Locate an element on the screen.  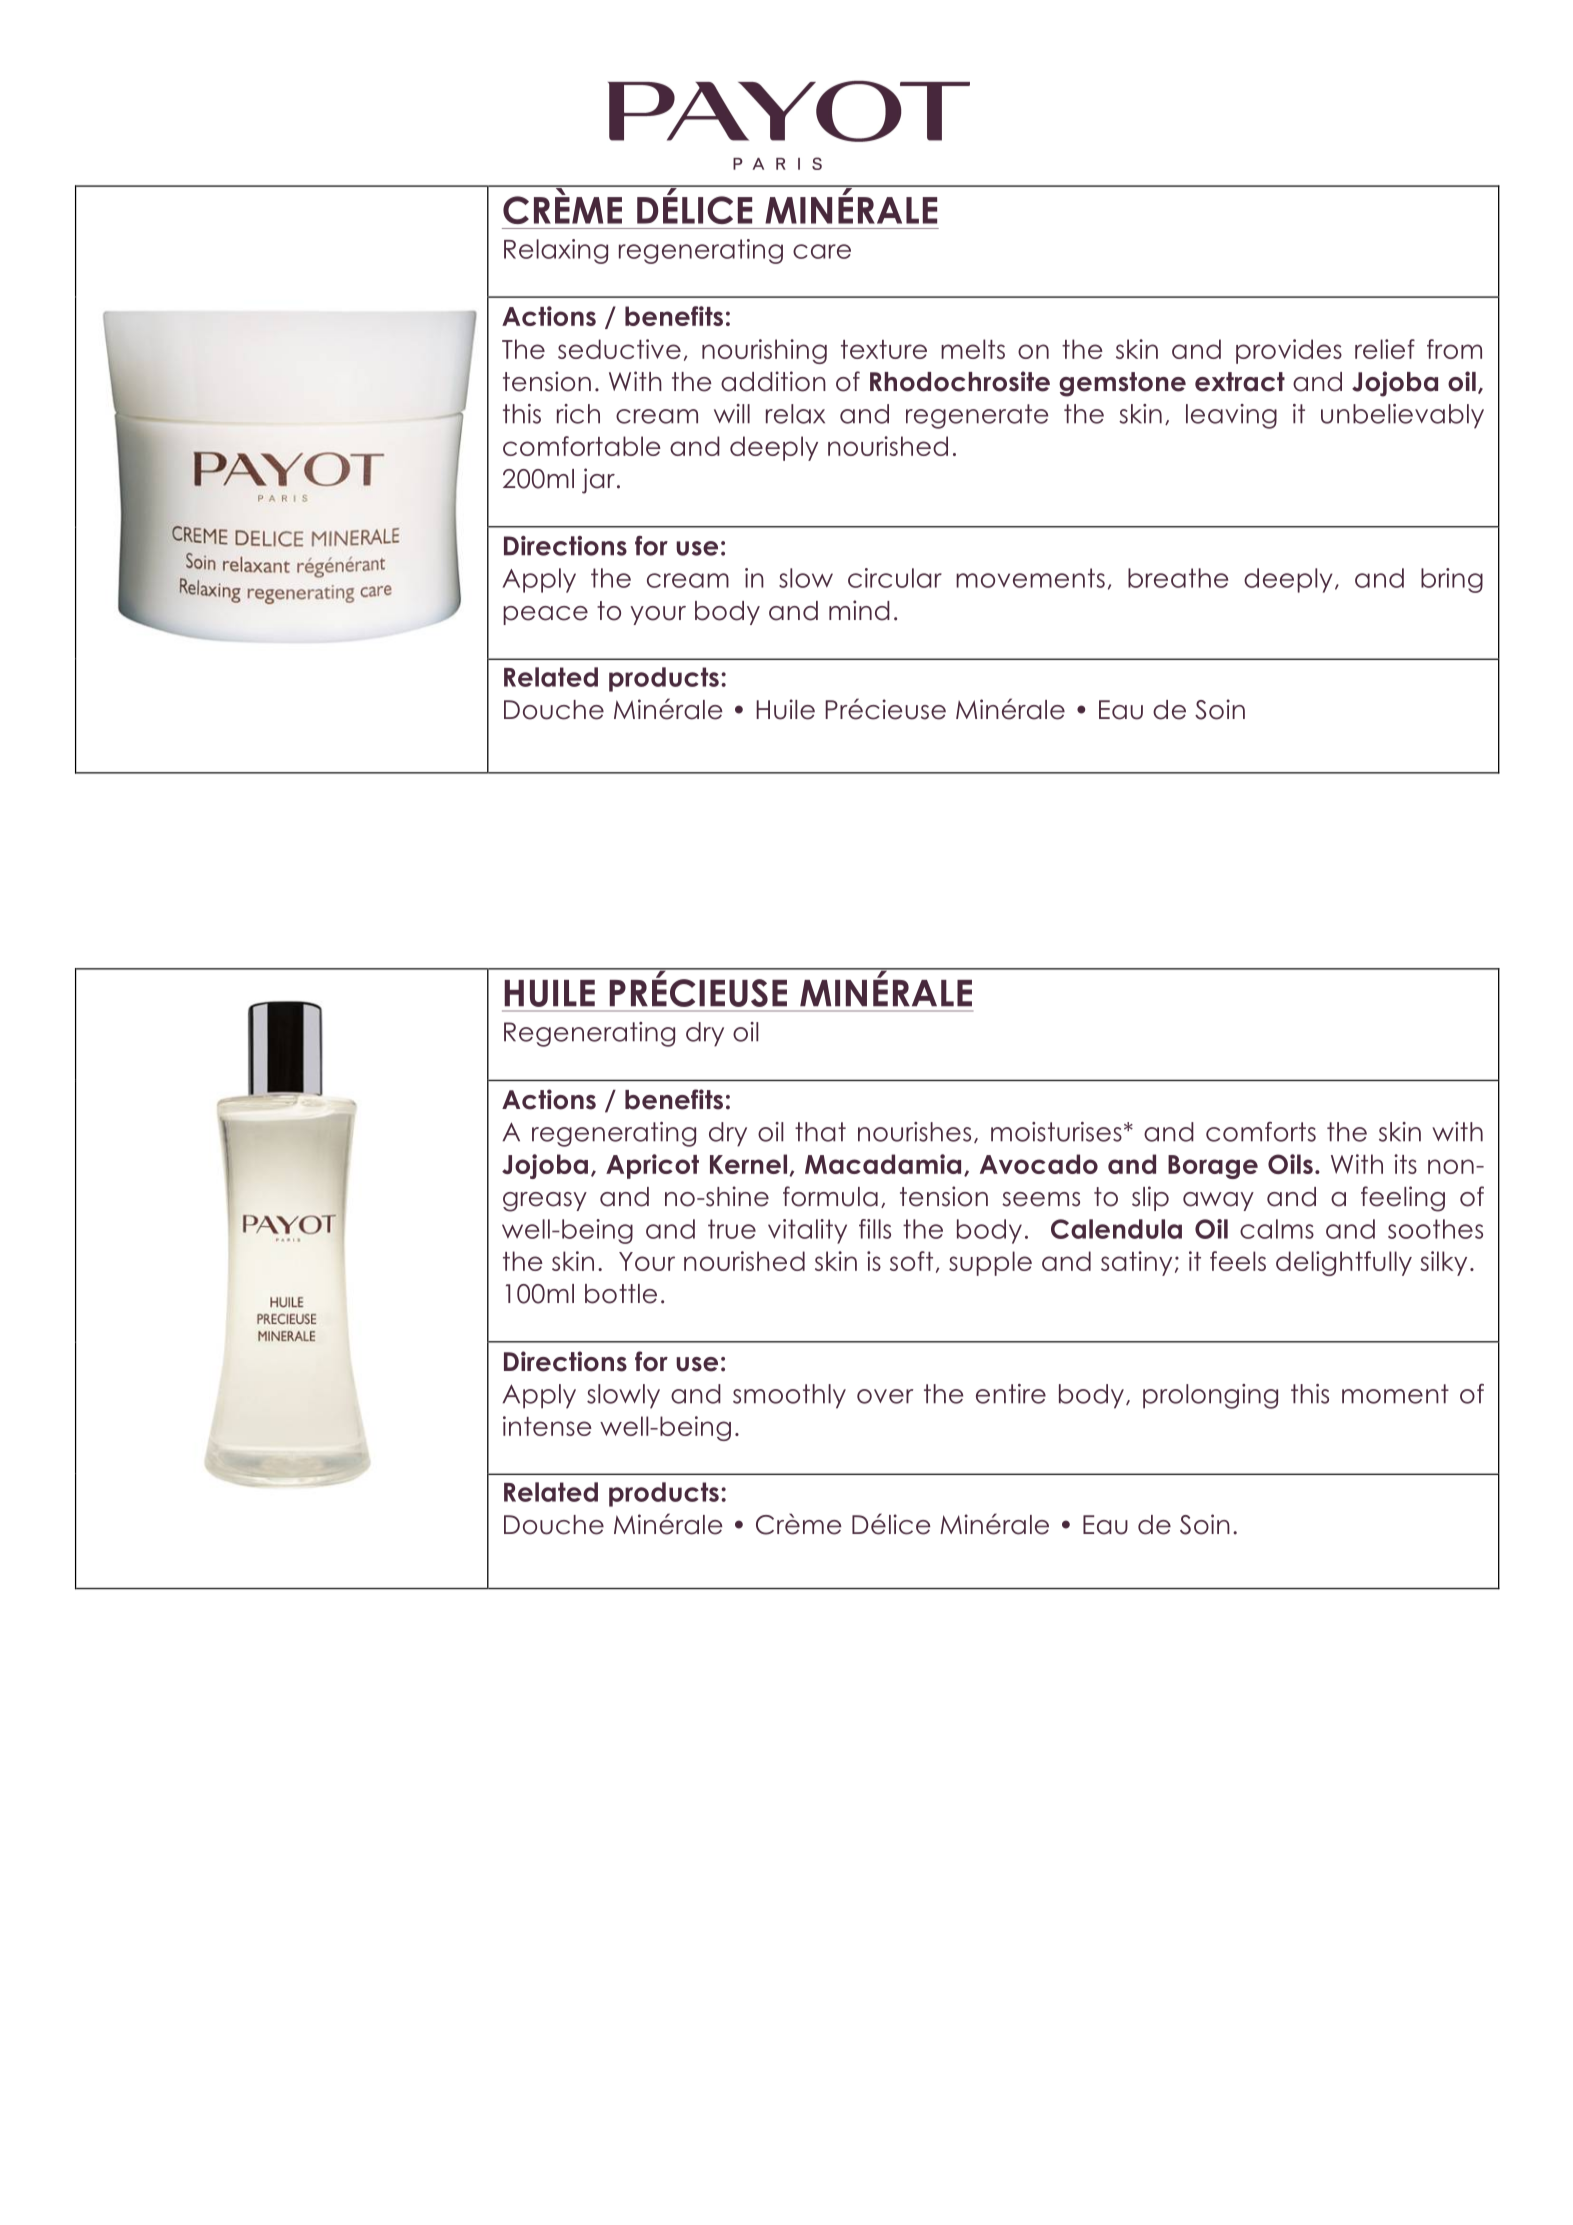
moisturises is located at coordinates (1056, 1132).
